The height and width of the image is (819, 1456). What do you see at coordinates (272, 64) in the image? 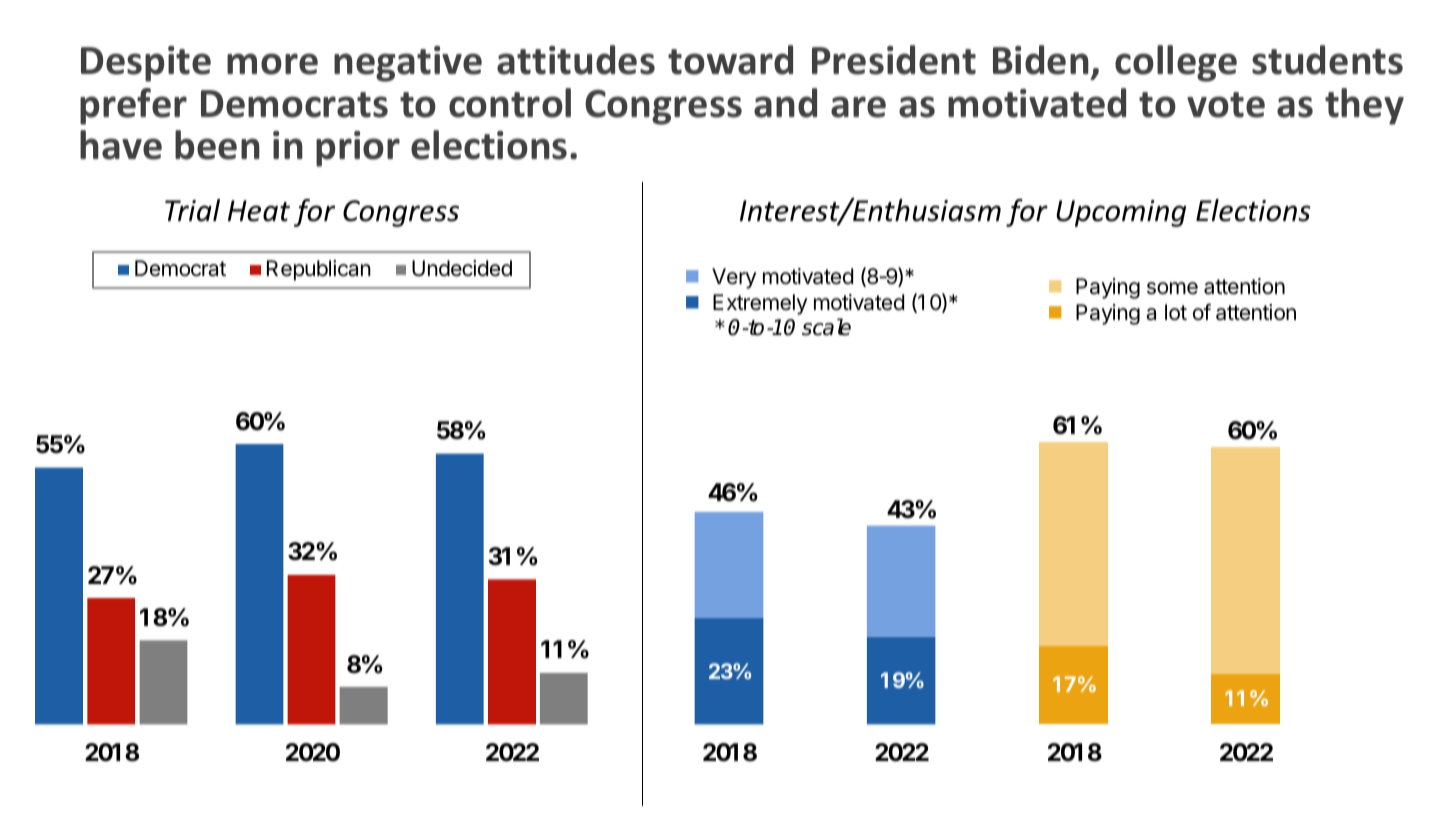
I see `more` at bounding box center [272, 64].
